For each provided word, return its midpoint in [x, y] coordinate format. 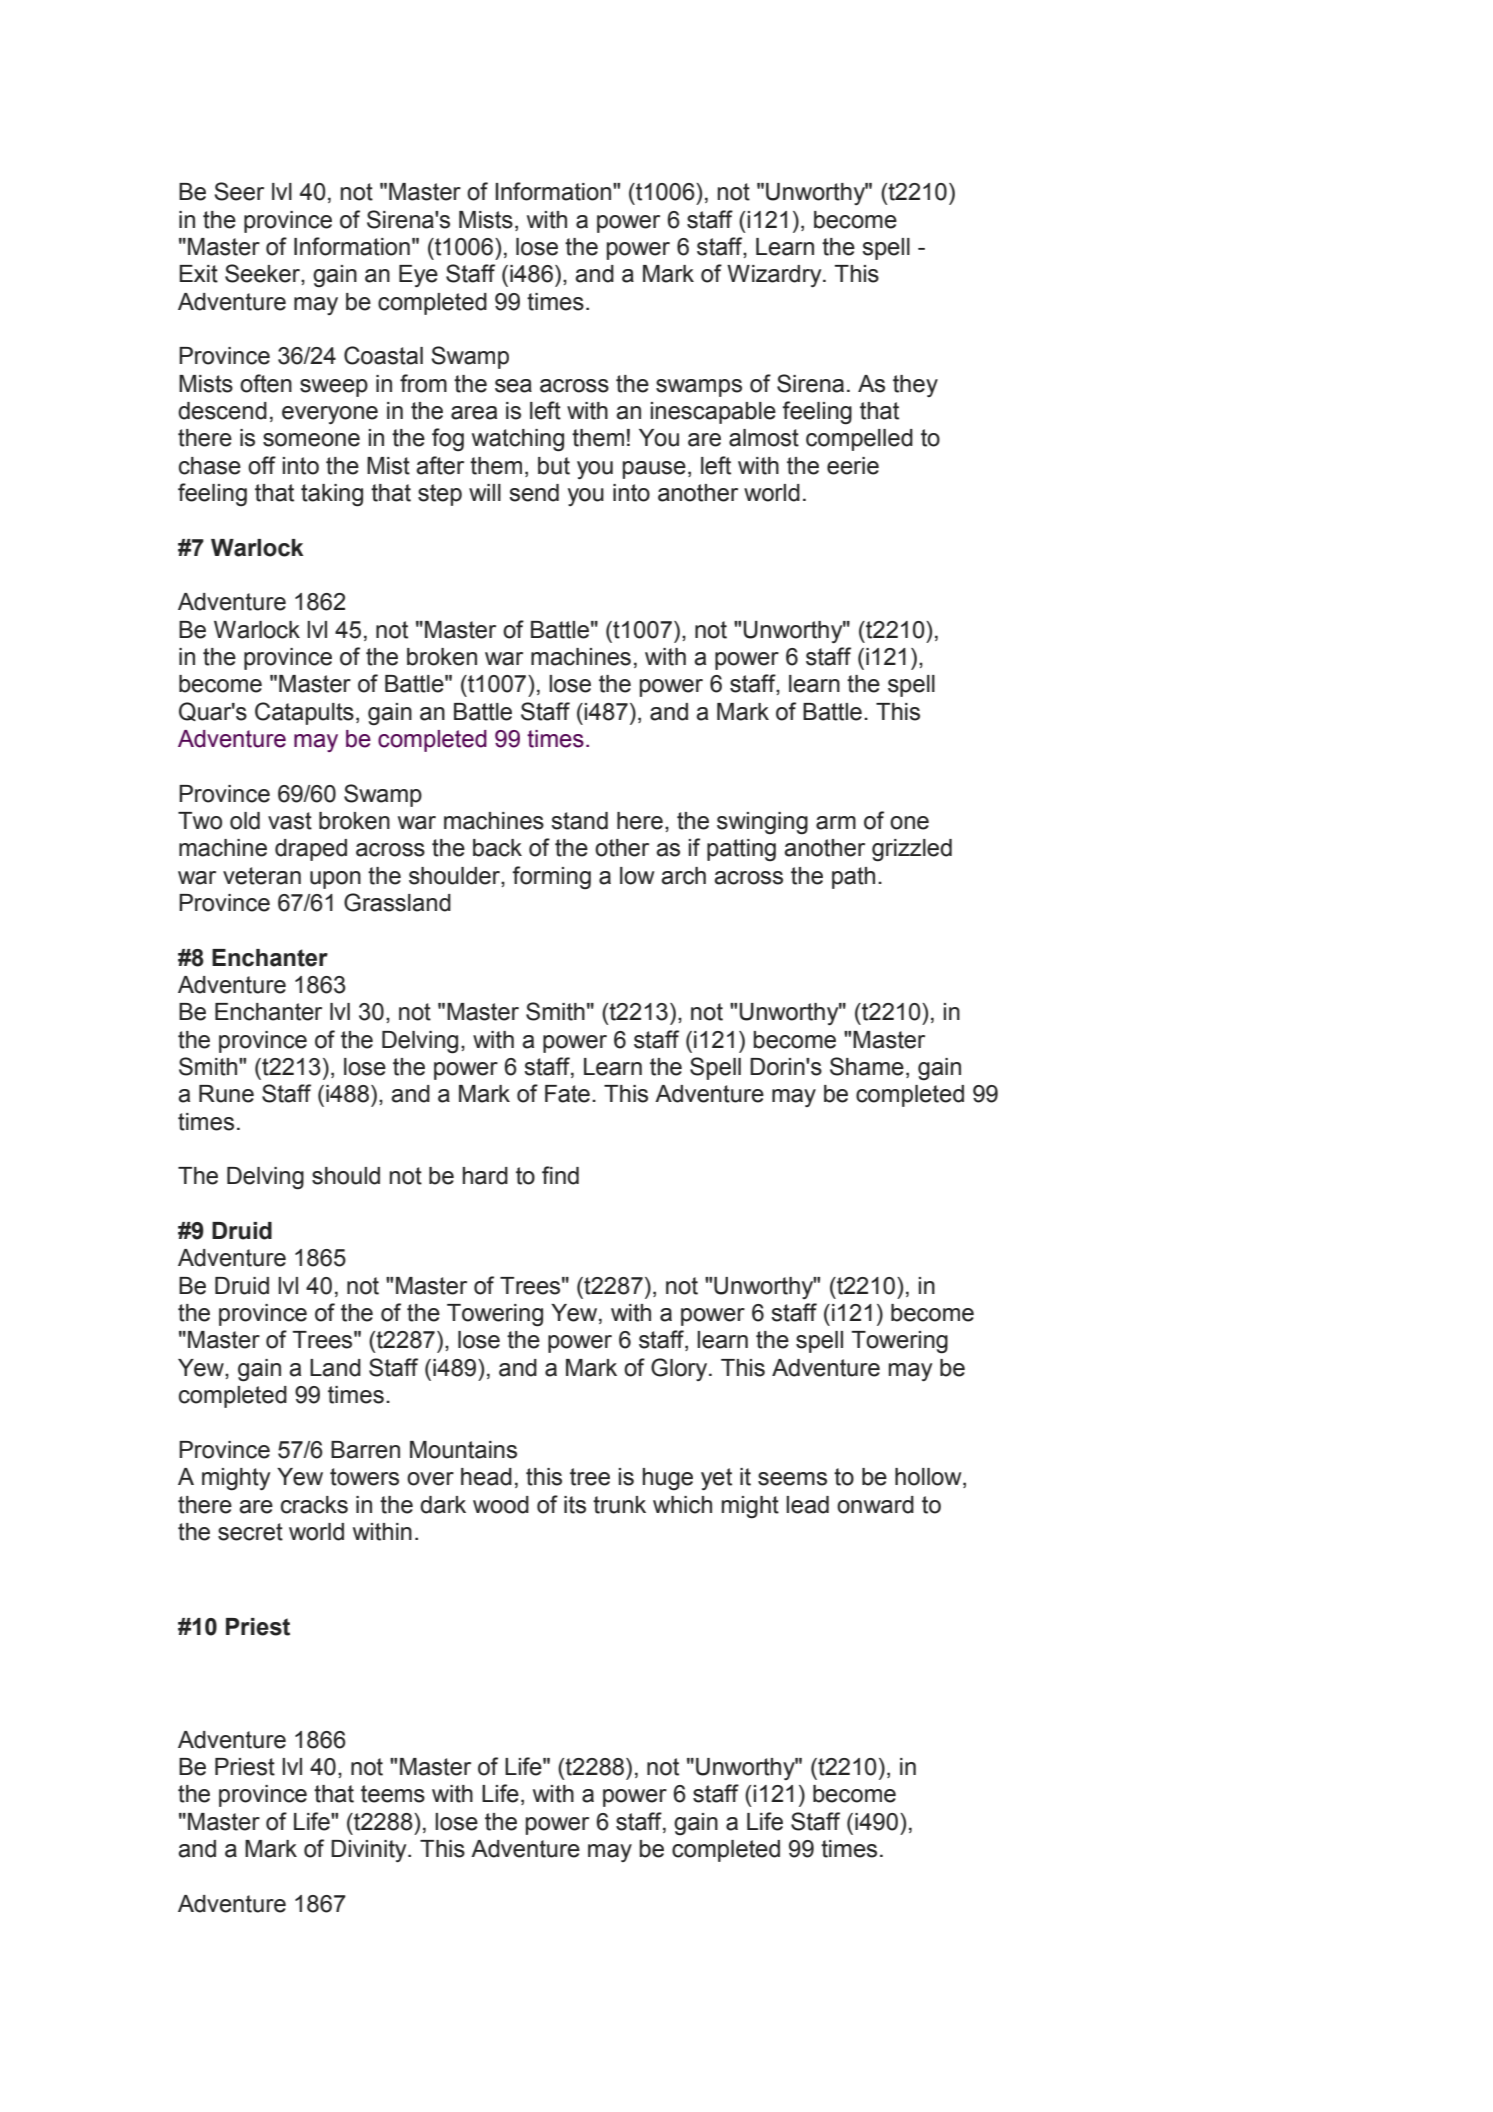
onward [875, 1505]
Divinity [370, 1851]
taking [332, 495]
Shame [867, 1066]
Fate [567, 1094]
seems [792, 1479]
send [534, 493]
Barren [365, 1450]
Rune [226, 1094]
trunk [619, 1505]
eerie [853, 466]
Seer [239, 191]
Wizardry [775, 276]
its [575, 1505]
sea [513, 386]
